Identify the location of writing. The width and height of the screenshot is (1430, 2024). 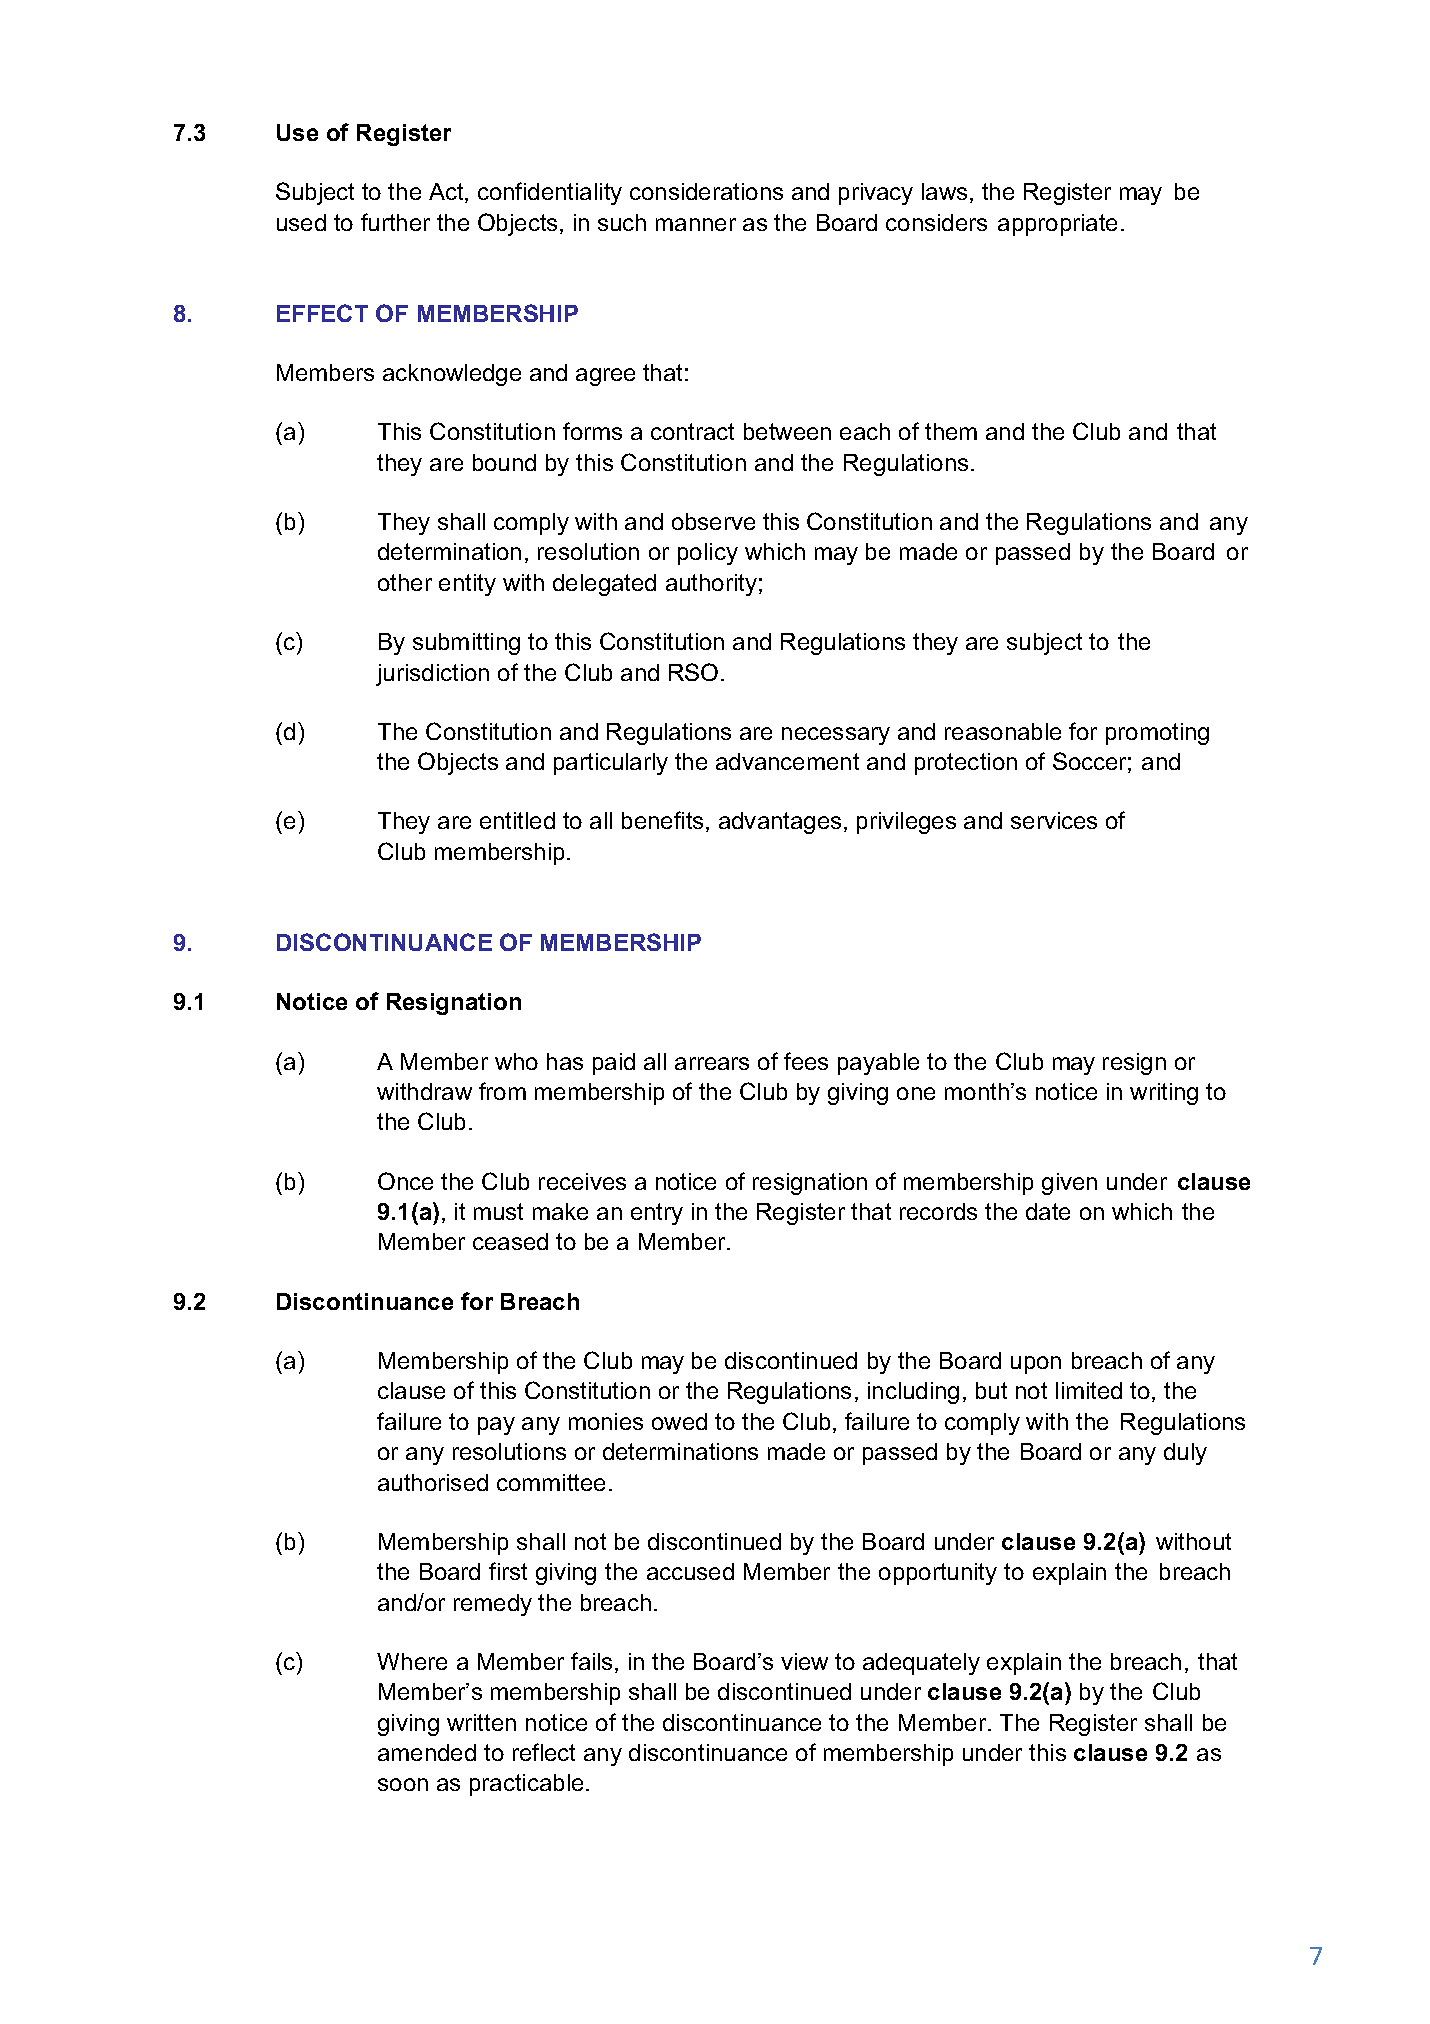
(1164, 1094).
